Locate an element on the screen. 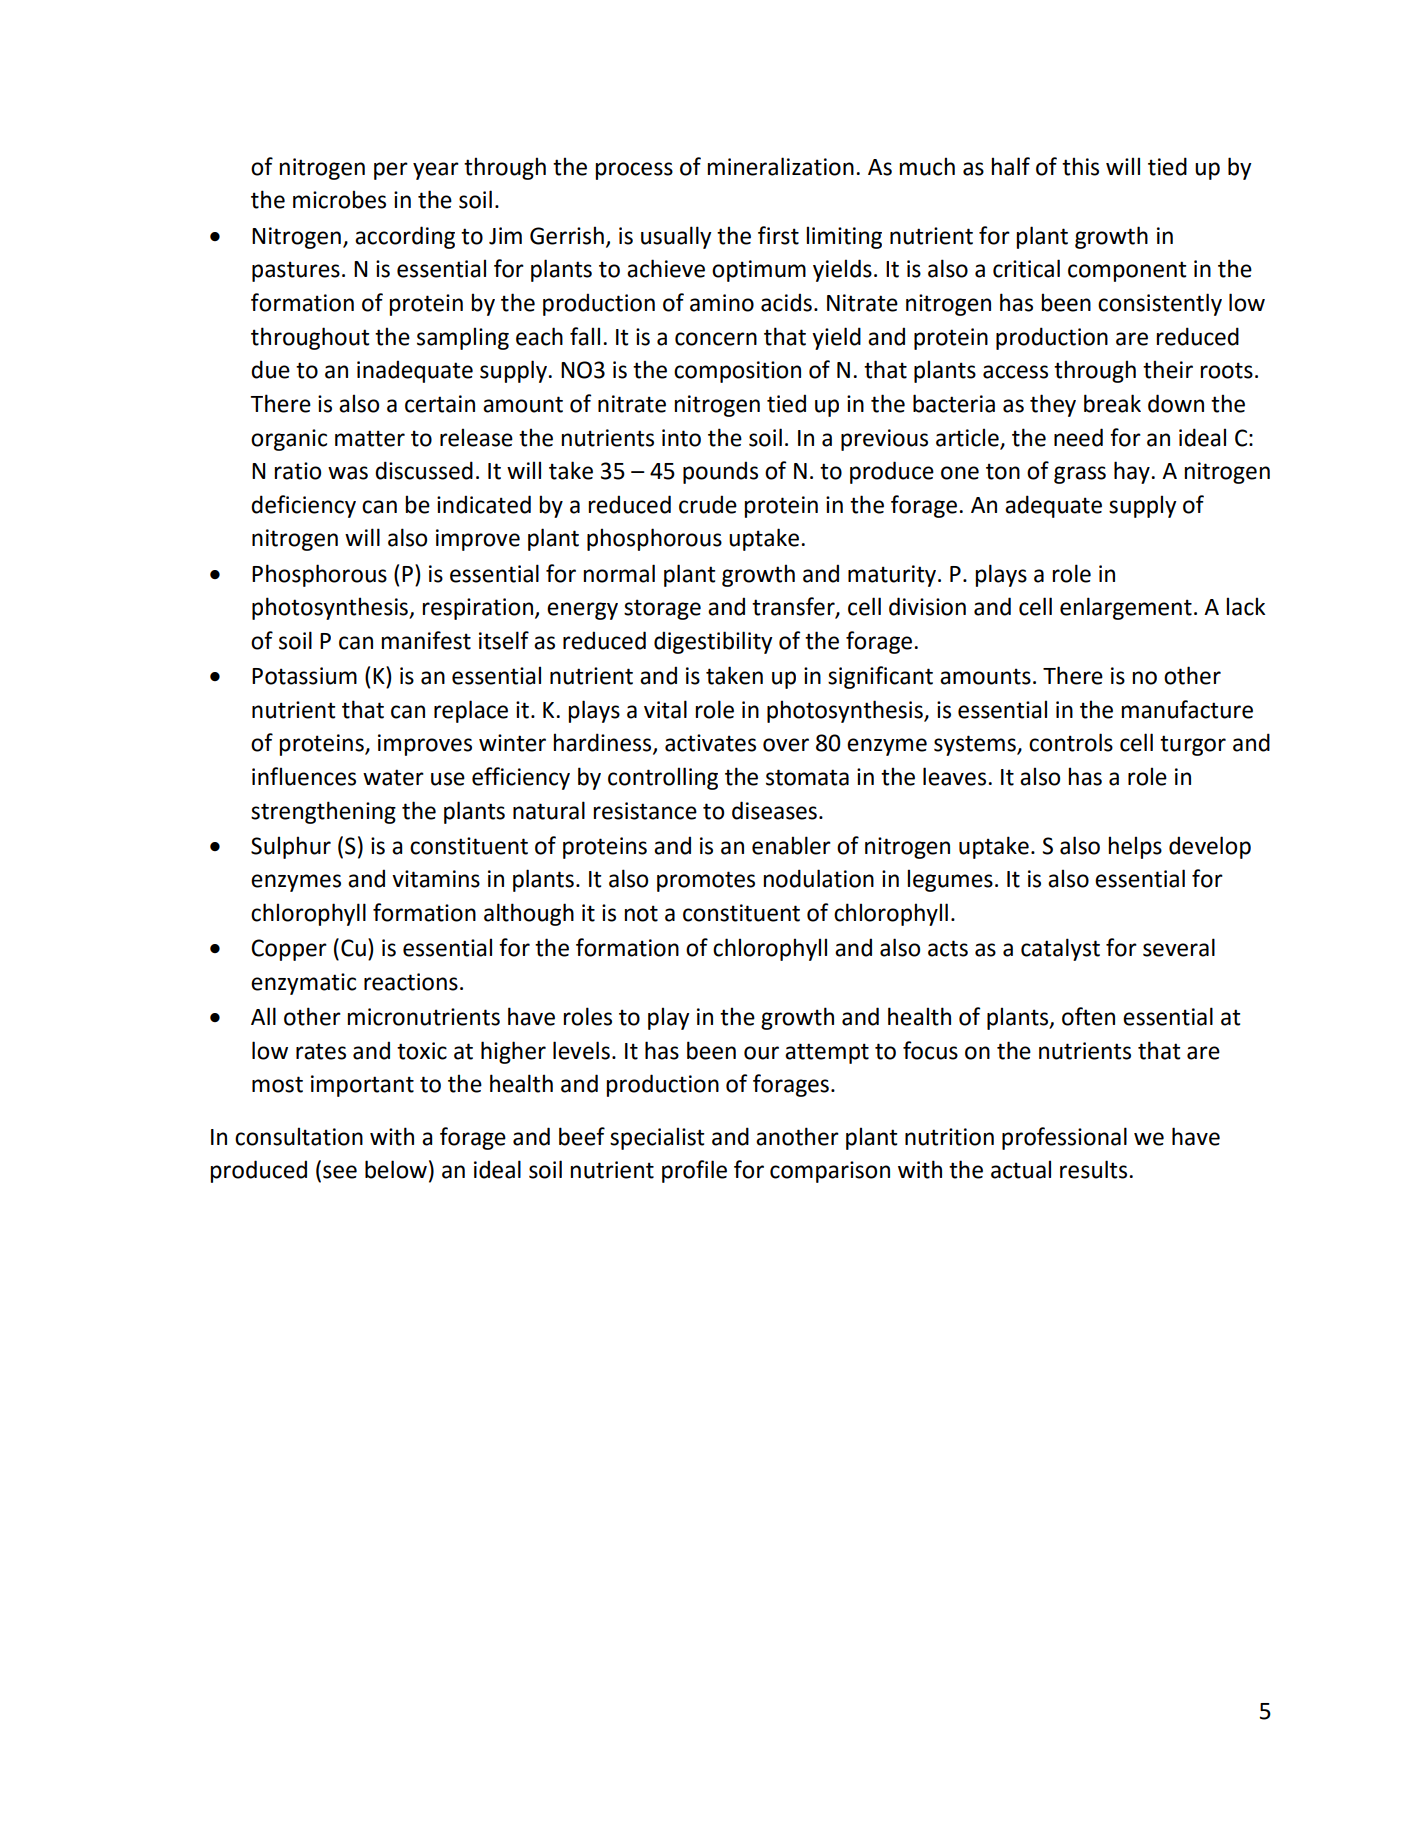 This screenshot has height=1841, width=1422. microbes is located at coordinates (339, 199).
